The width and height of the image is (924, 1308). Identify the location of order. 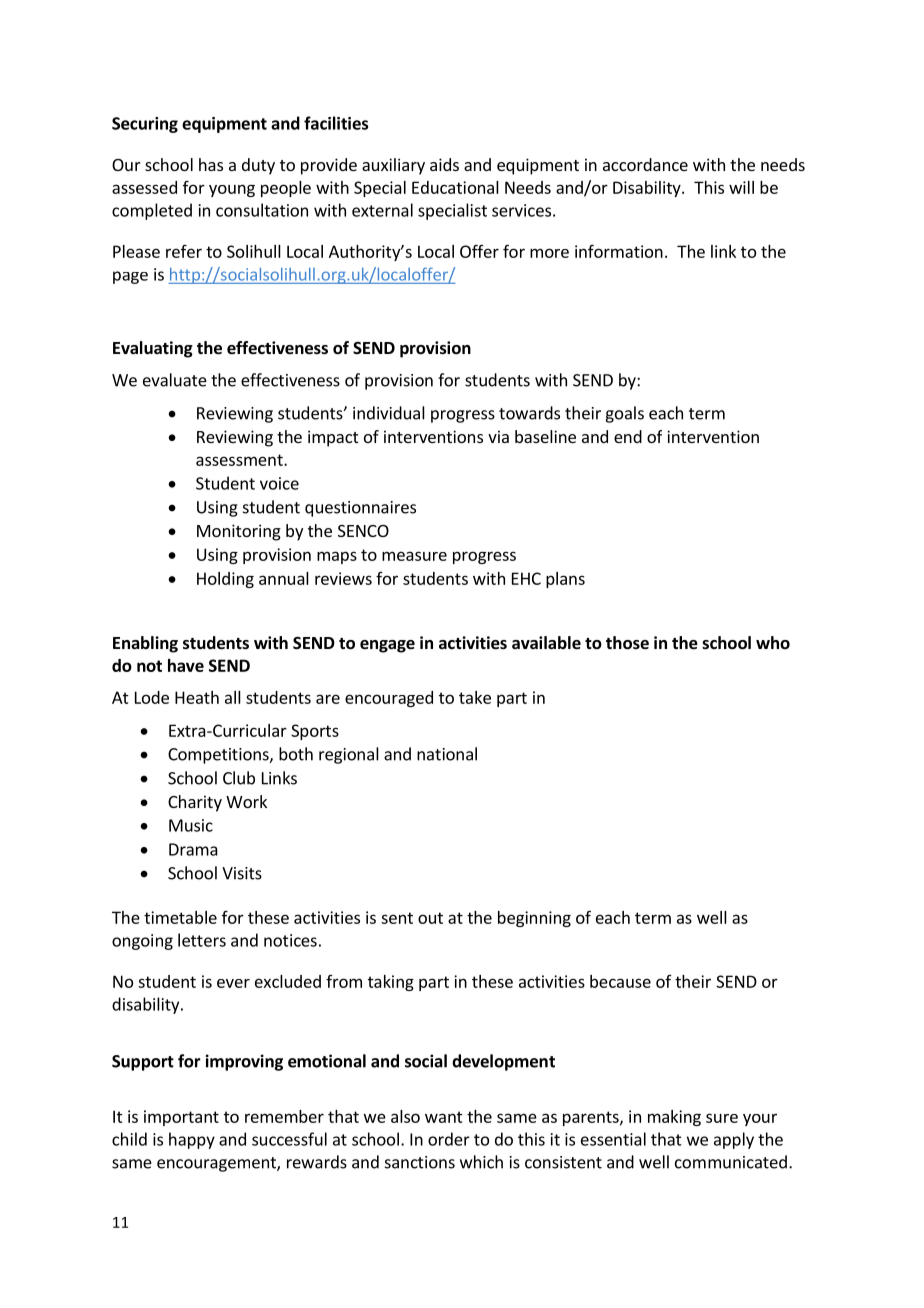
(449, 1139).
